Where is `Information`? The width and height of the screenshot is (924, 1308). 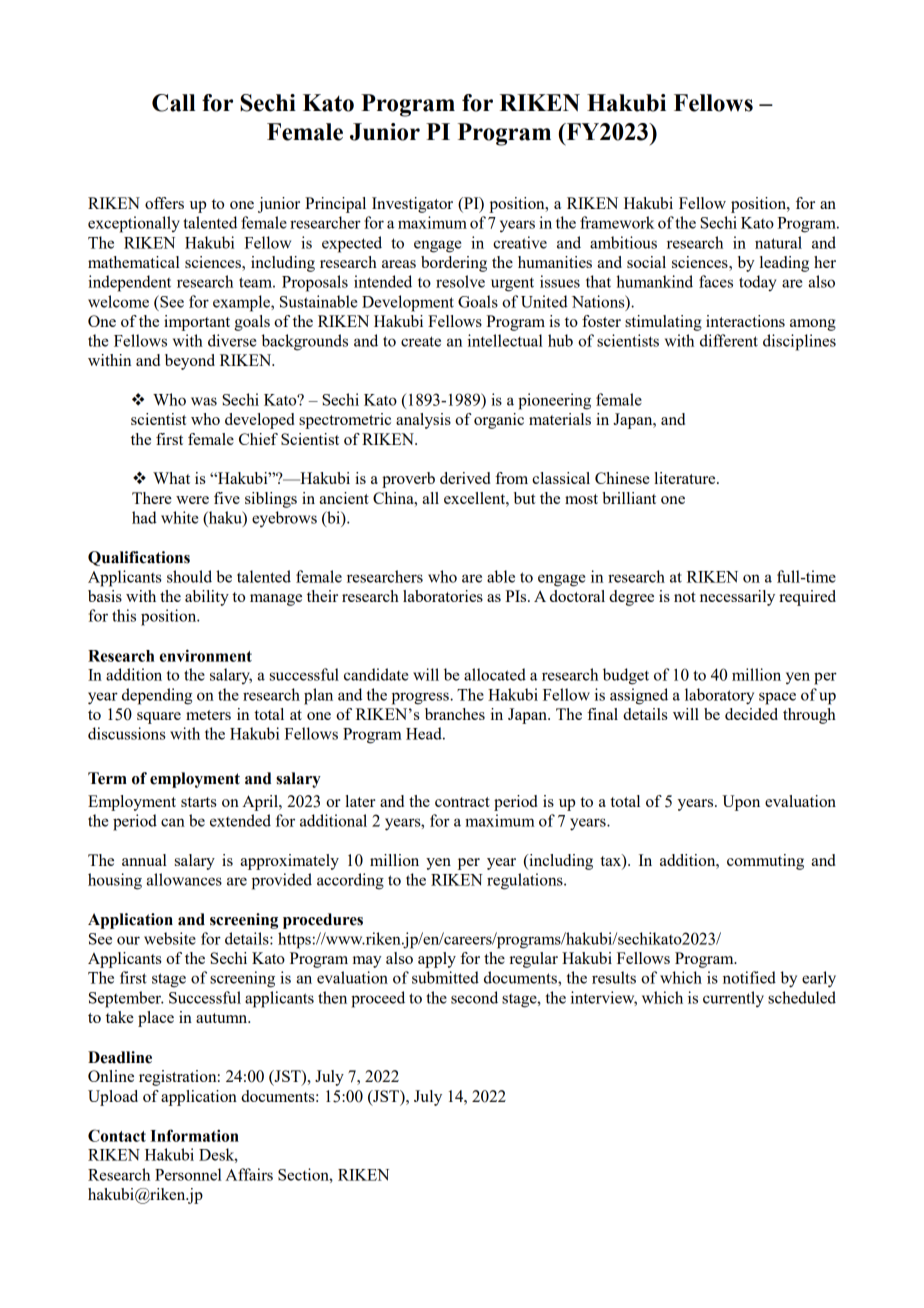 Information is located at coordinates (195, 1135).
